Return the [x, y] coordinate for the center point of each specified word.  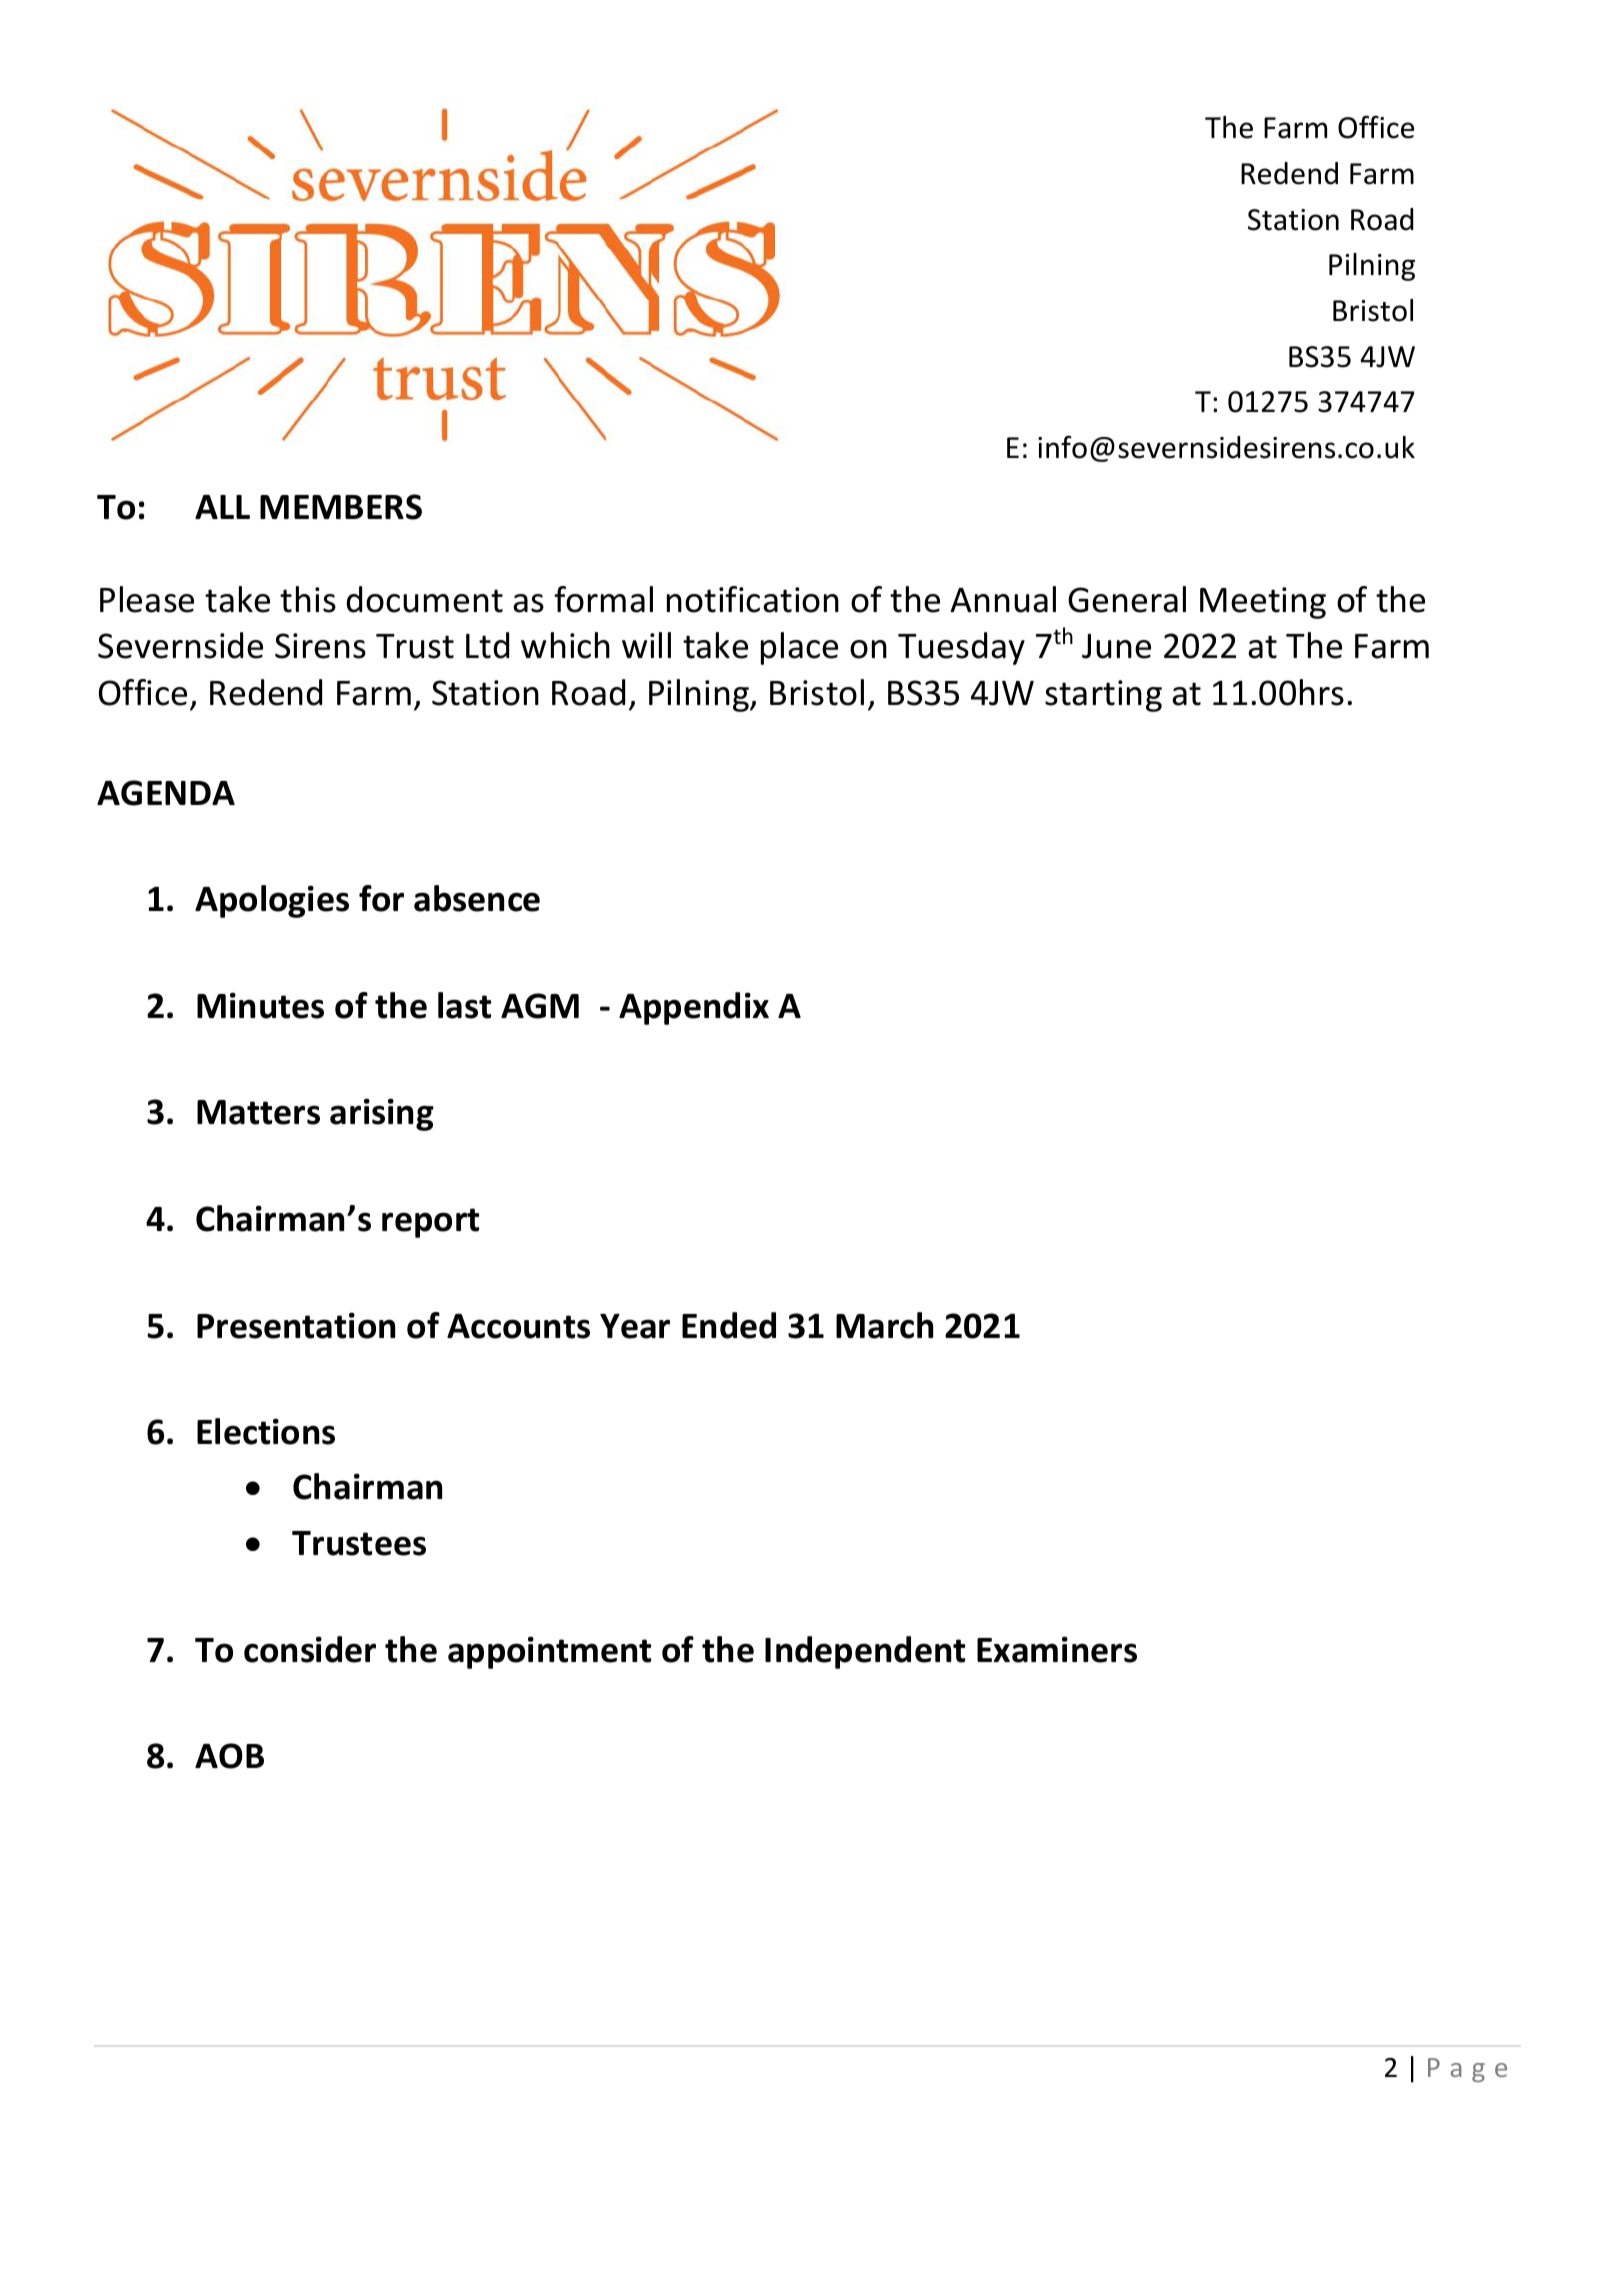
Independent [865, 1652]
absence [477, 898]
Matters [258, 1112]
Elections [266, 1431]
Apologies [272, 901]
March [884, 1325]
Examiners [1057, 1649]
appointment [549, 1652]
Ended [729, 1325]
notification [753, 599]
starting [1103, 696]
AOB [229, 1756]
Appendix [694, 1008]
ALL [222, 507]
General [1127, 599]
